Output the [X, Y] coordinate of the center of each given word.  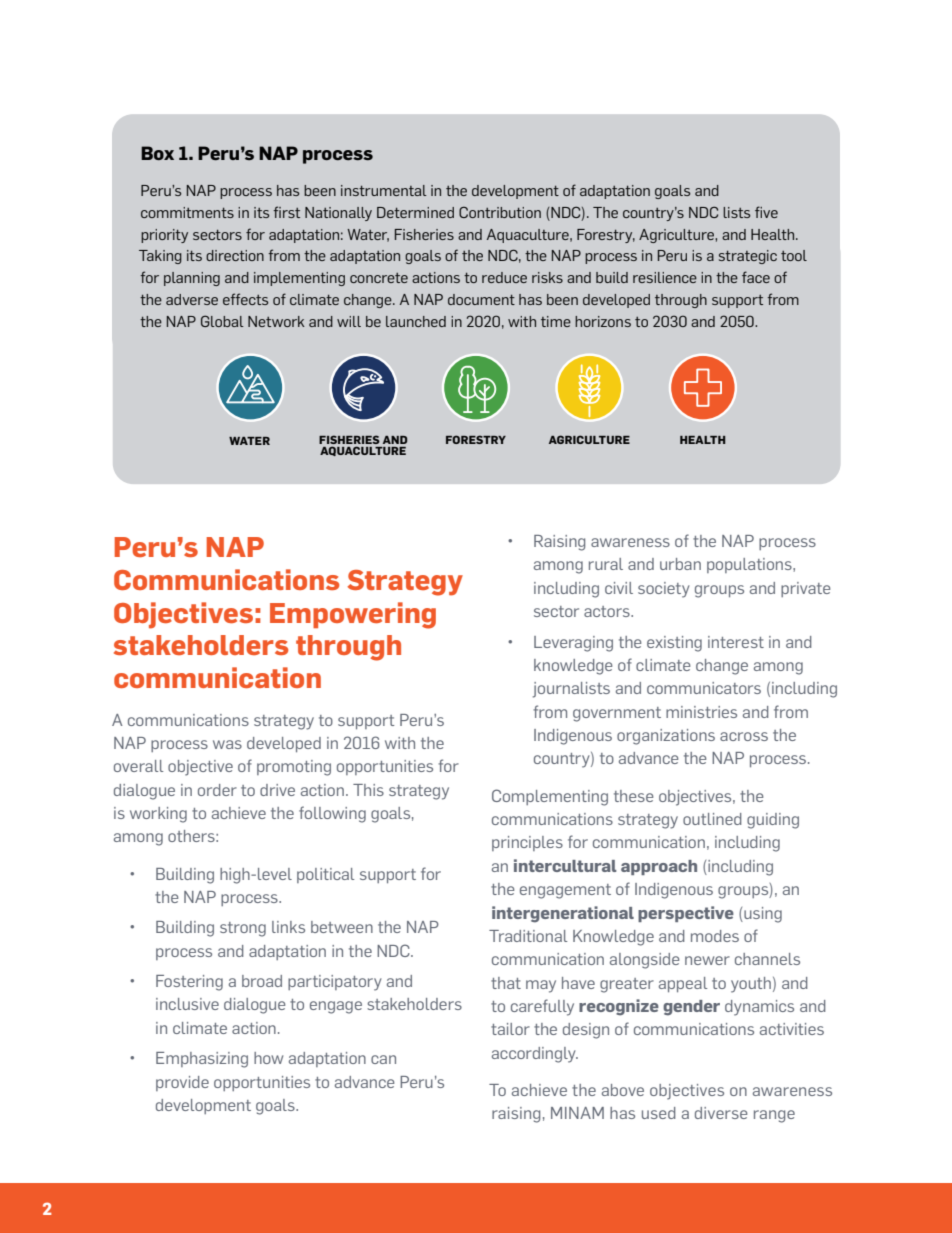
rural [606, 564]
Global [222, 321]
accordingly [535, 1055]
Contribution [500, 212]
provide [182, 1083]
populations [750, 565]
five [766, 212]
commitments [187, 212]
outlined [712, 819]
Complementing [550, 797]
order [217, 790]
